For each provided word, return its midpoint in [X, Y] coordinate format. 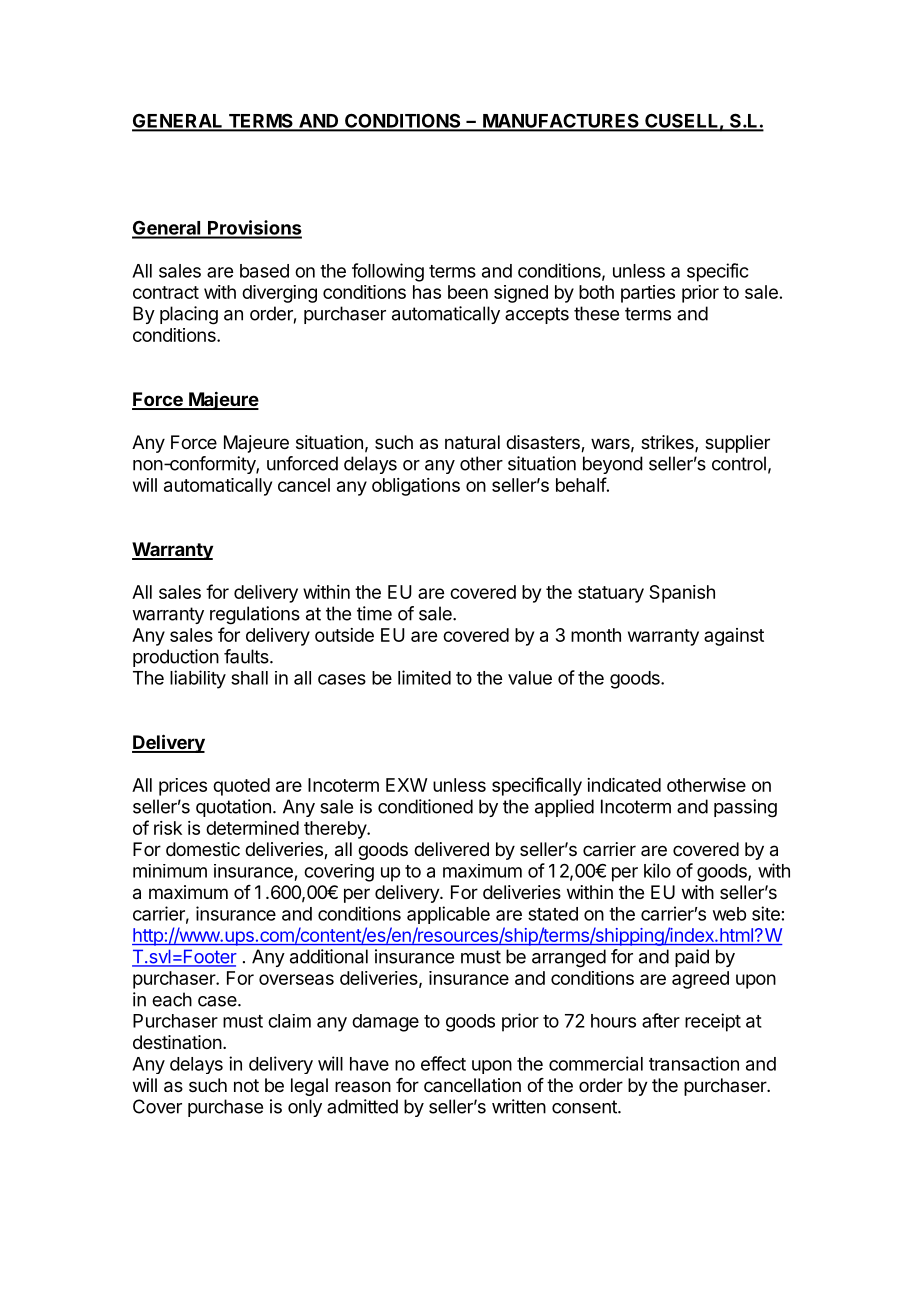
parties [648, 294]
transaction [694, 1063]
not [246, 1085]
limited [424, 677]
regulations [255, 615]
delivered [451, 849]
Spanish [682, 594]
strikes [668, 443]
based [264, 271]
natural [472, 442]
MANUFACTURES [561, 122]
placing [189, 315]
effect [443, 1063]
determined [252, 828]
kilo [657, 870]
